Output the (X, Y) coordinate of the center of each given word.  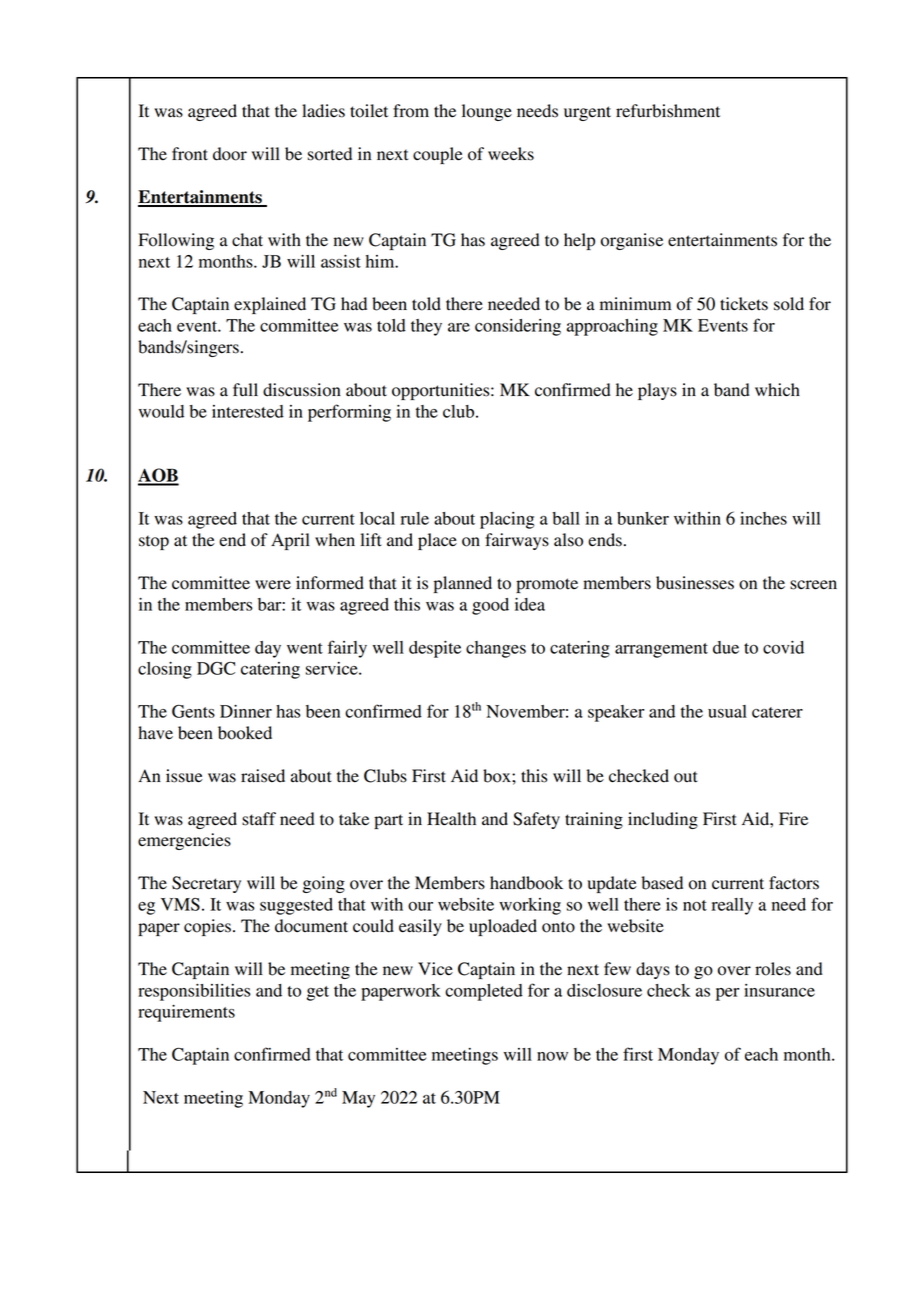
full (245, 390)
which (777, 390)
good (490, 606)
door (230, 154)
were (273, 585)
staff (259, 819)
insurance (779, 990)
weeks (511, 154)
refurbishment (668, 111)
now (552, 1056)
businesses (695, 583)
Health (451, 819)
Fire (793, 819)
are (459, 327)
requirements (186, 1013)
